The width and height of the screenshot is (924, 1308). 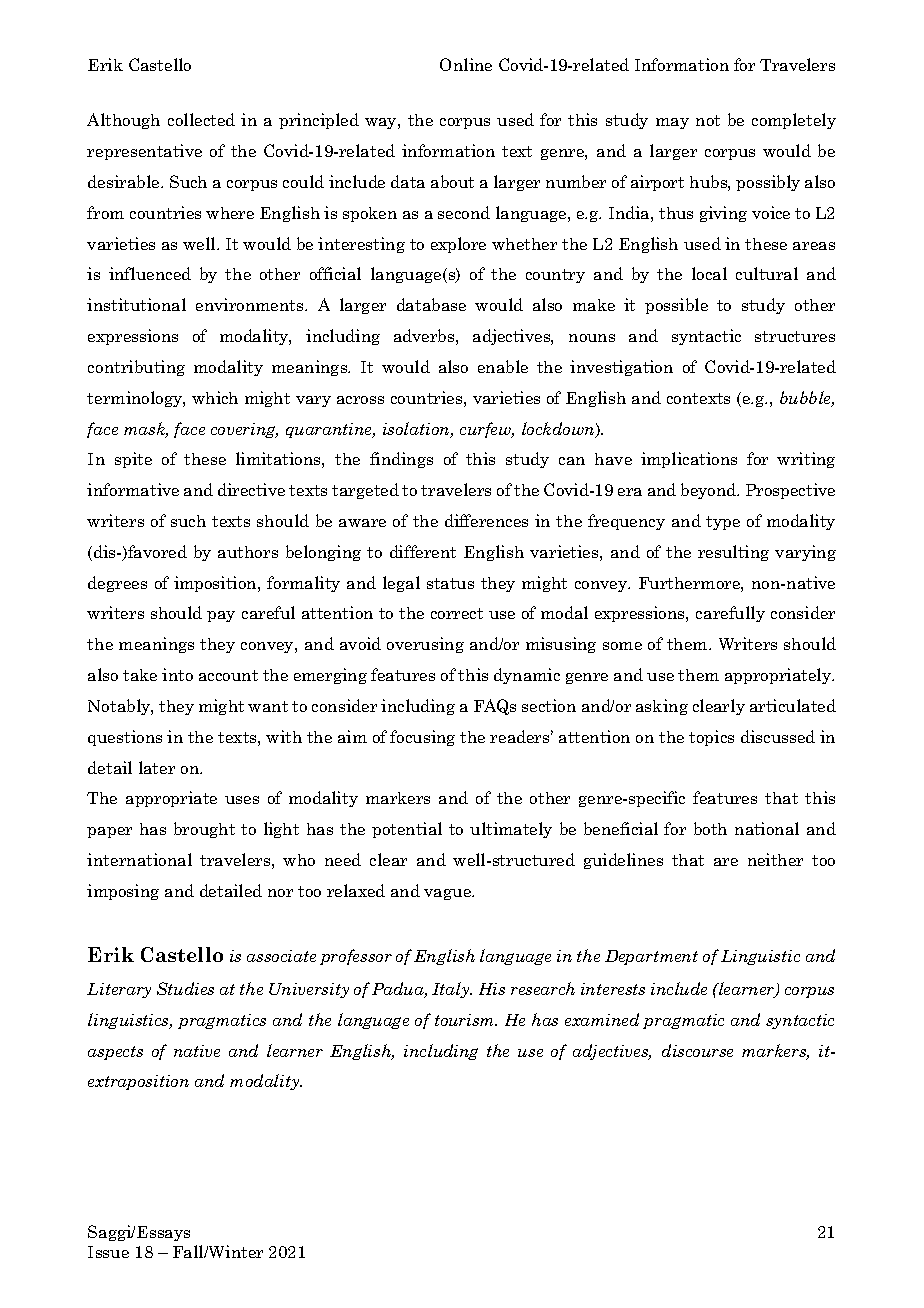 What do you see at coordinates (794, 121) in the screenshot?
I see `completely` at bounding box center [794, 121].
